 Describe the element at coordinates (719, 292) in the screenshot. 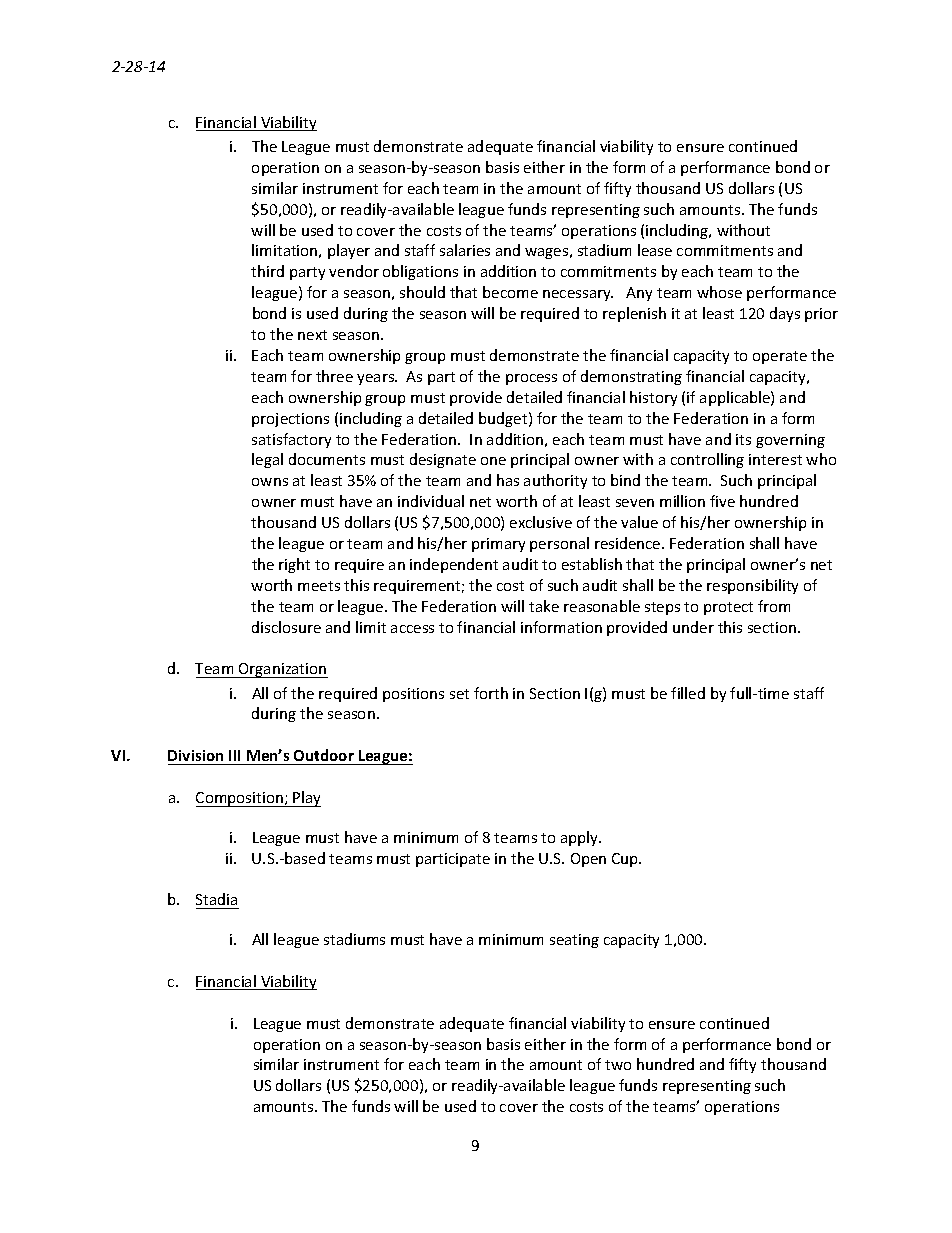

I see `whose` at that location.
